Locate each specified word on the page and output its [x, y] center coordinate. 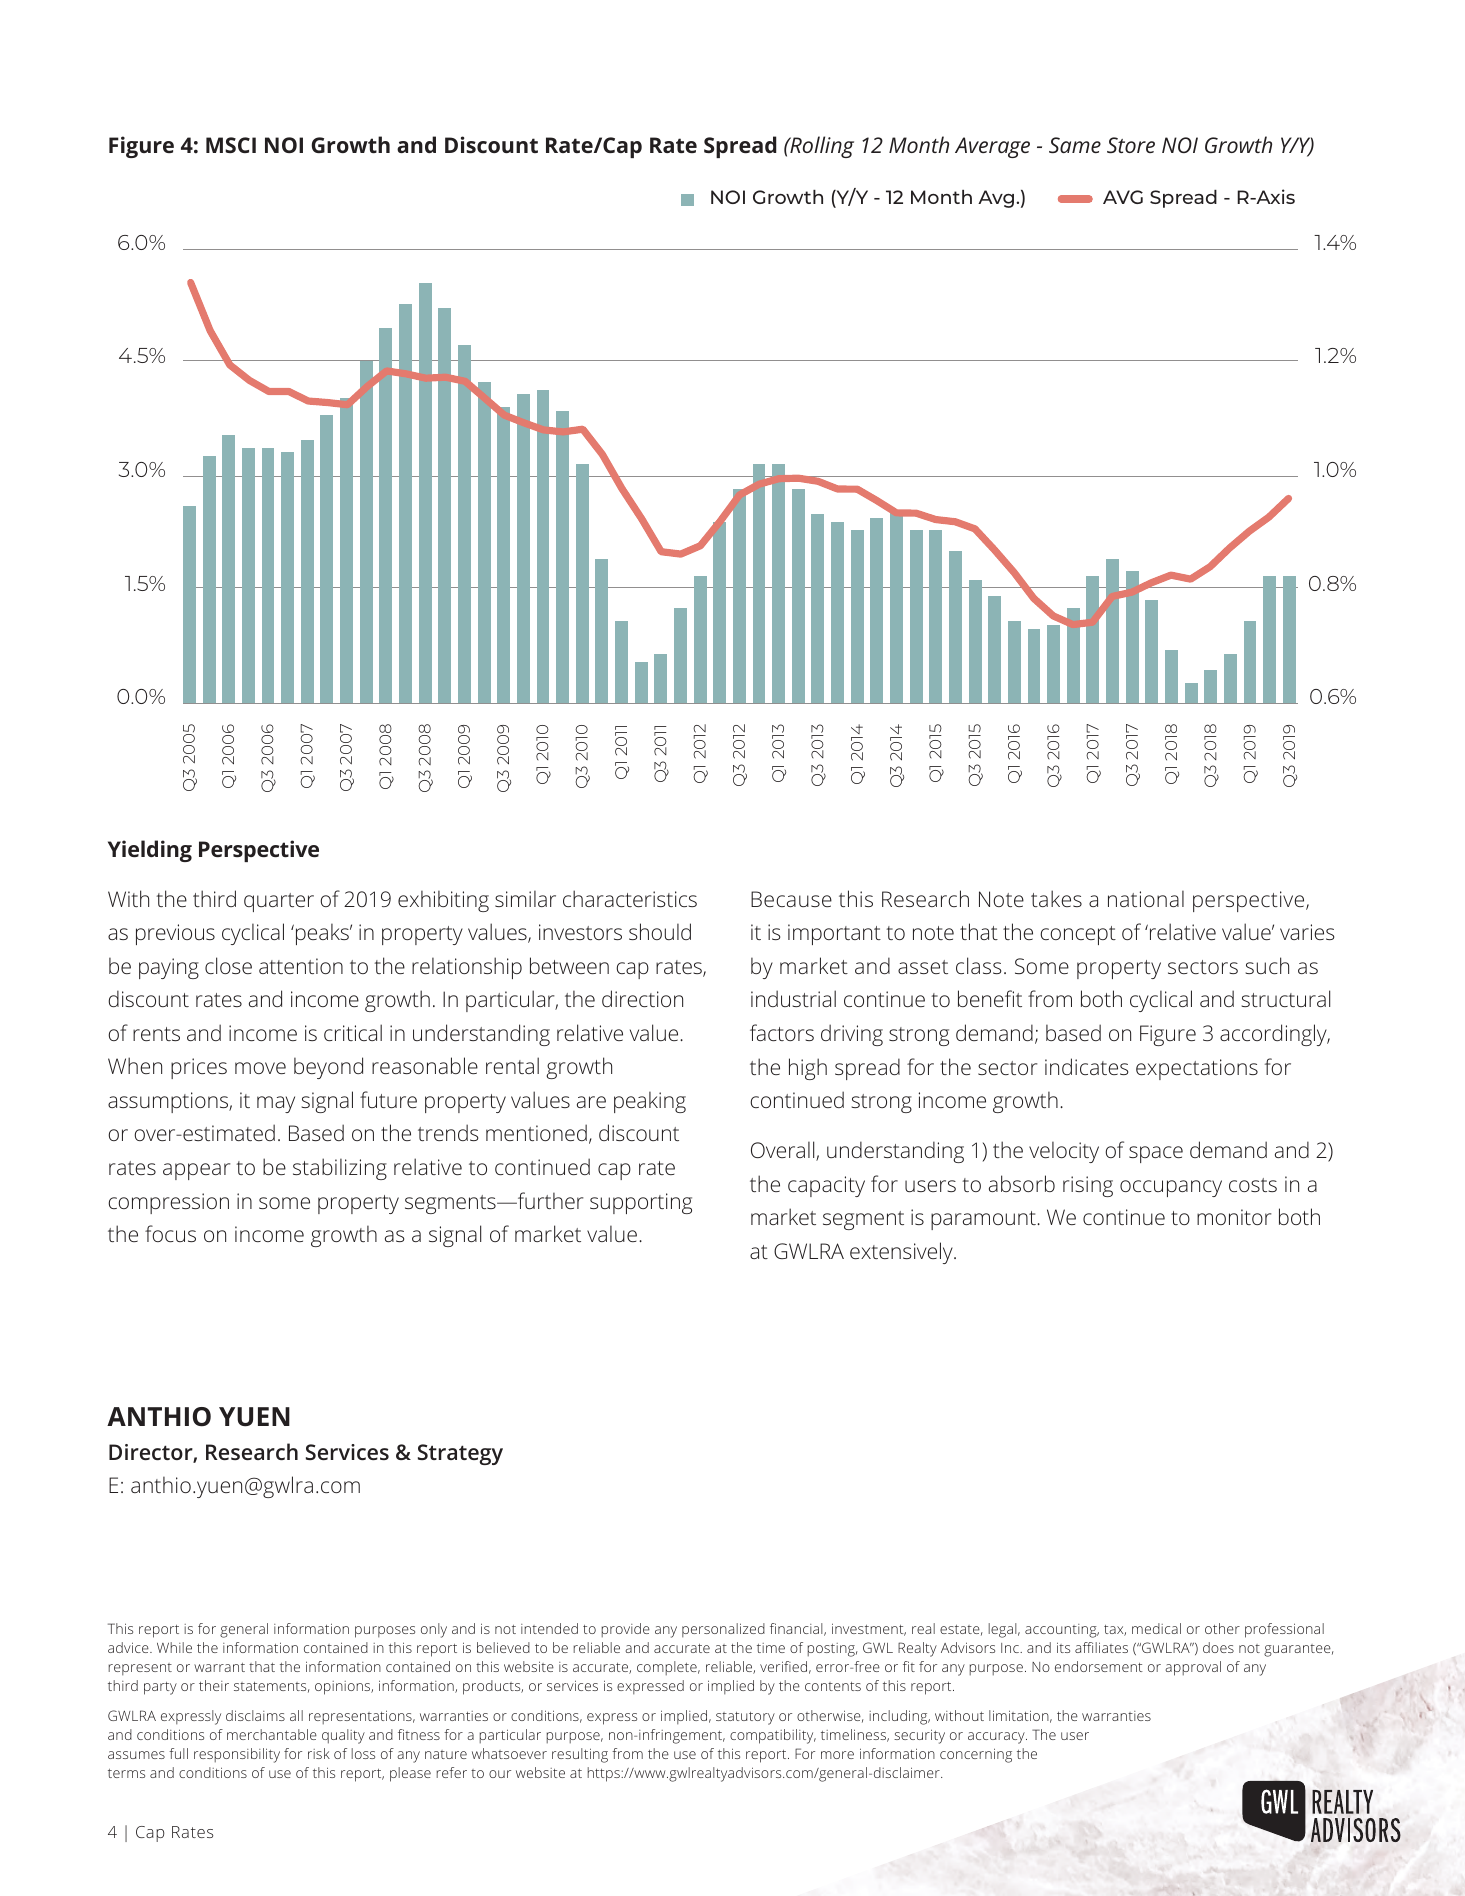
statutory [745, 1718]
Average [992, 147]
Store [1131, 145]
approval [1193, 1668]
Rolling [821, 147]
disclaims [255, 1715]
